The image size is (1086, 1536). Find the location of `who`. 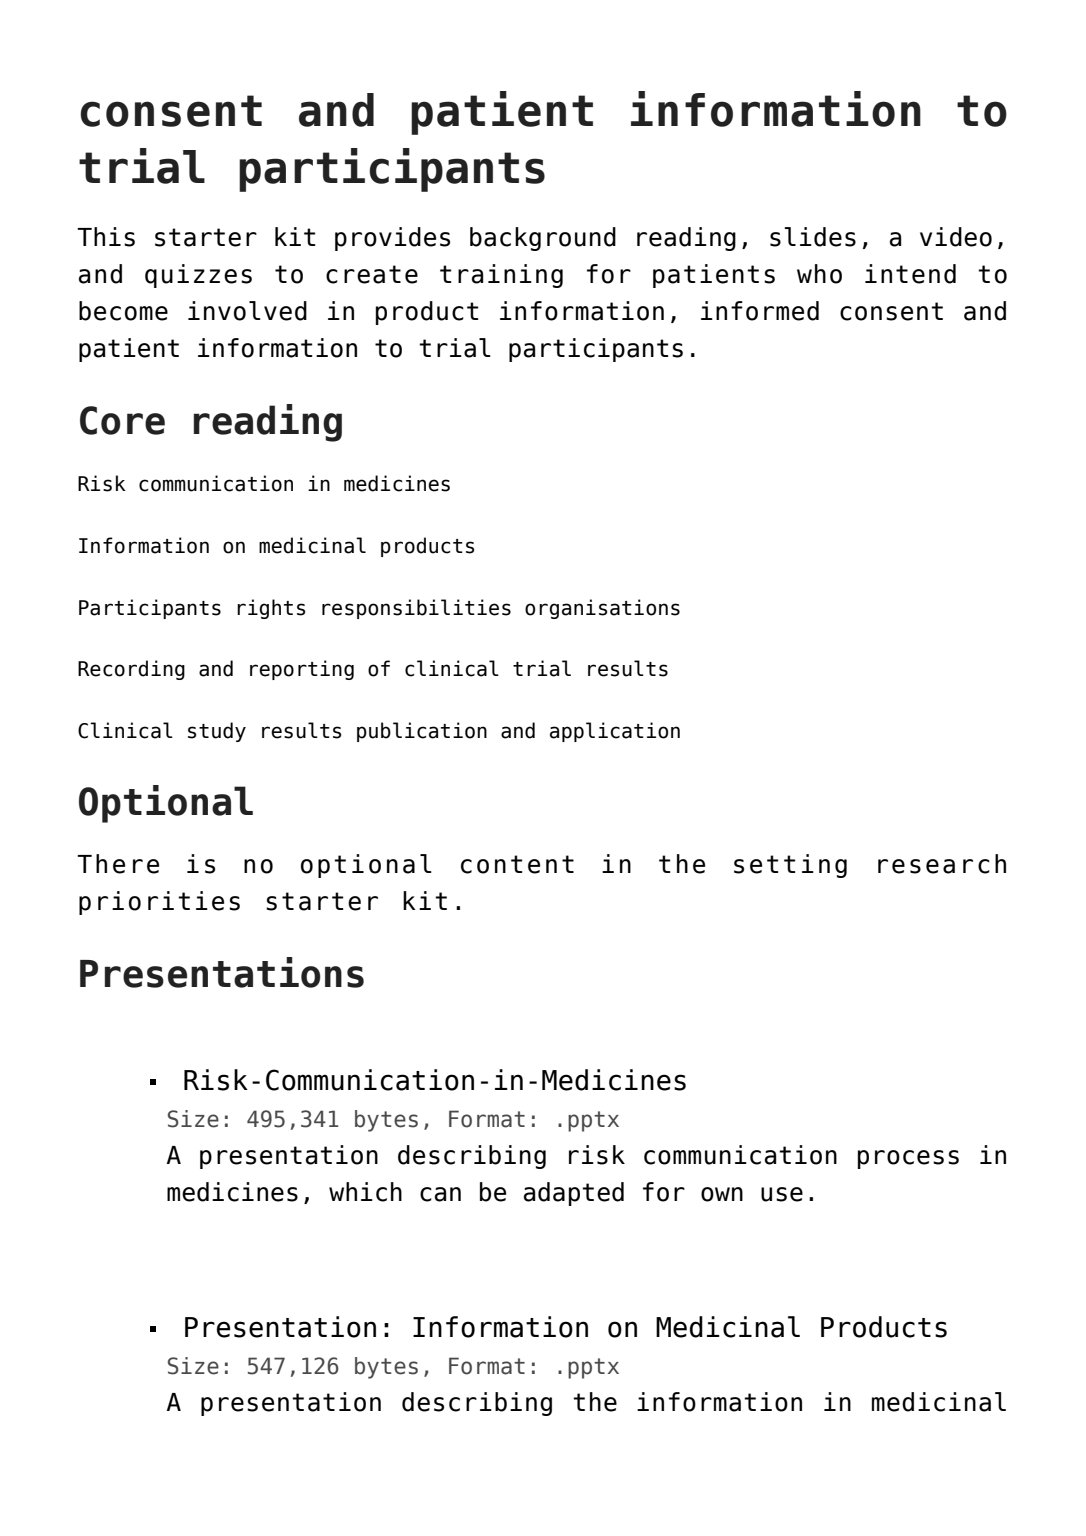

who is located at coordinates (819, 274).
